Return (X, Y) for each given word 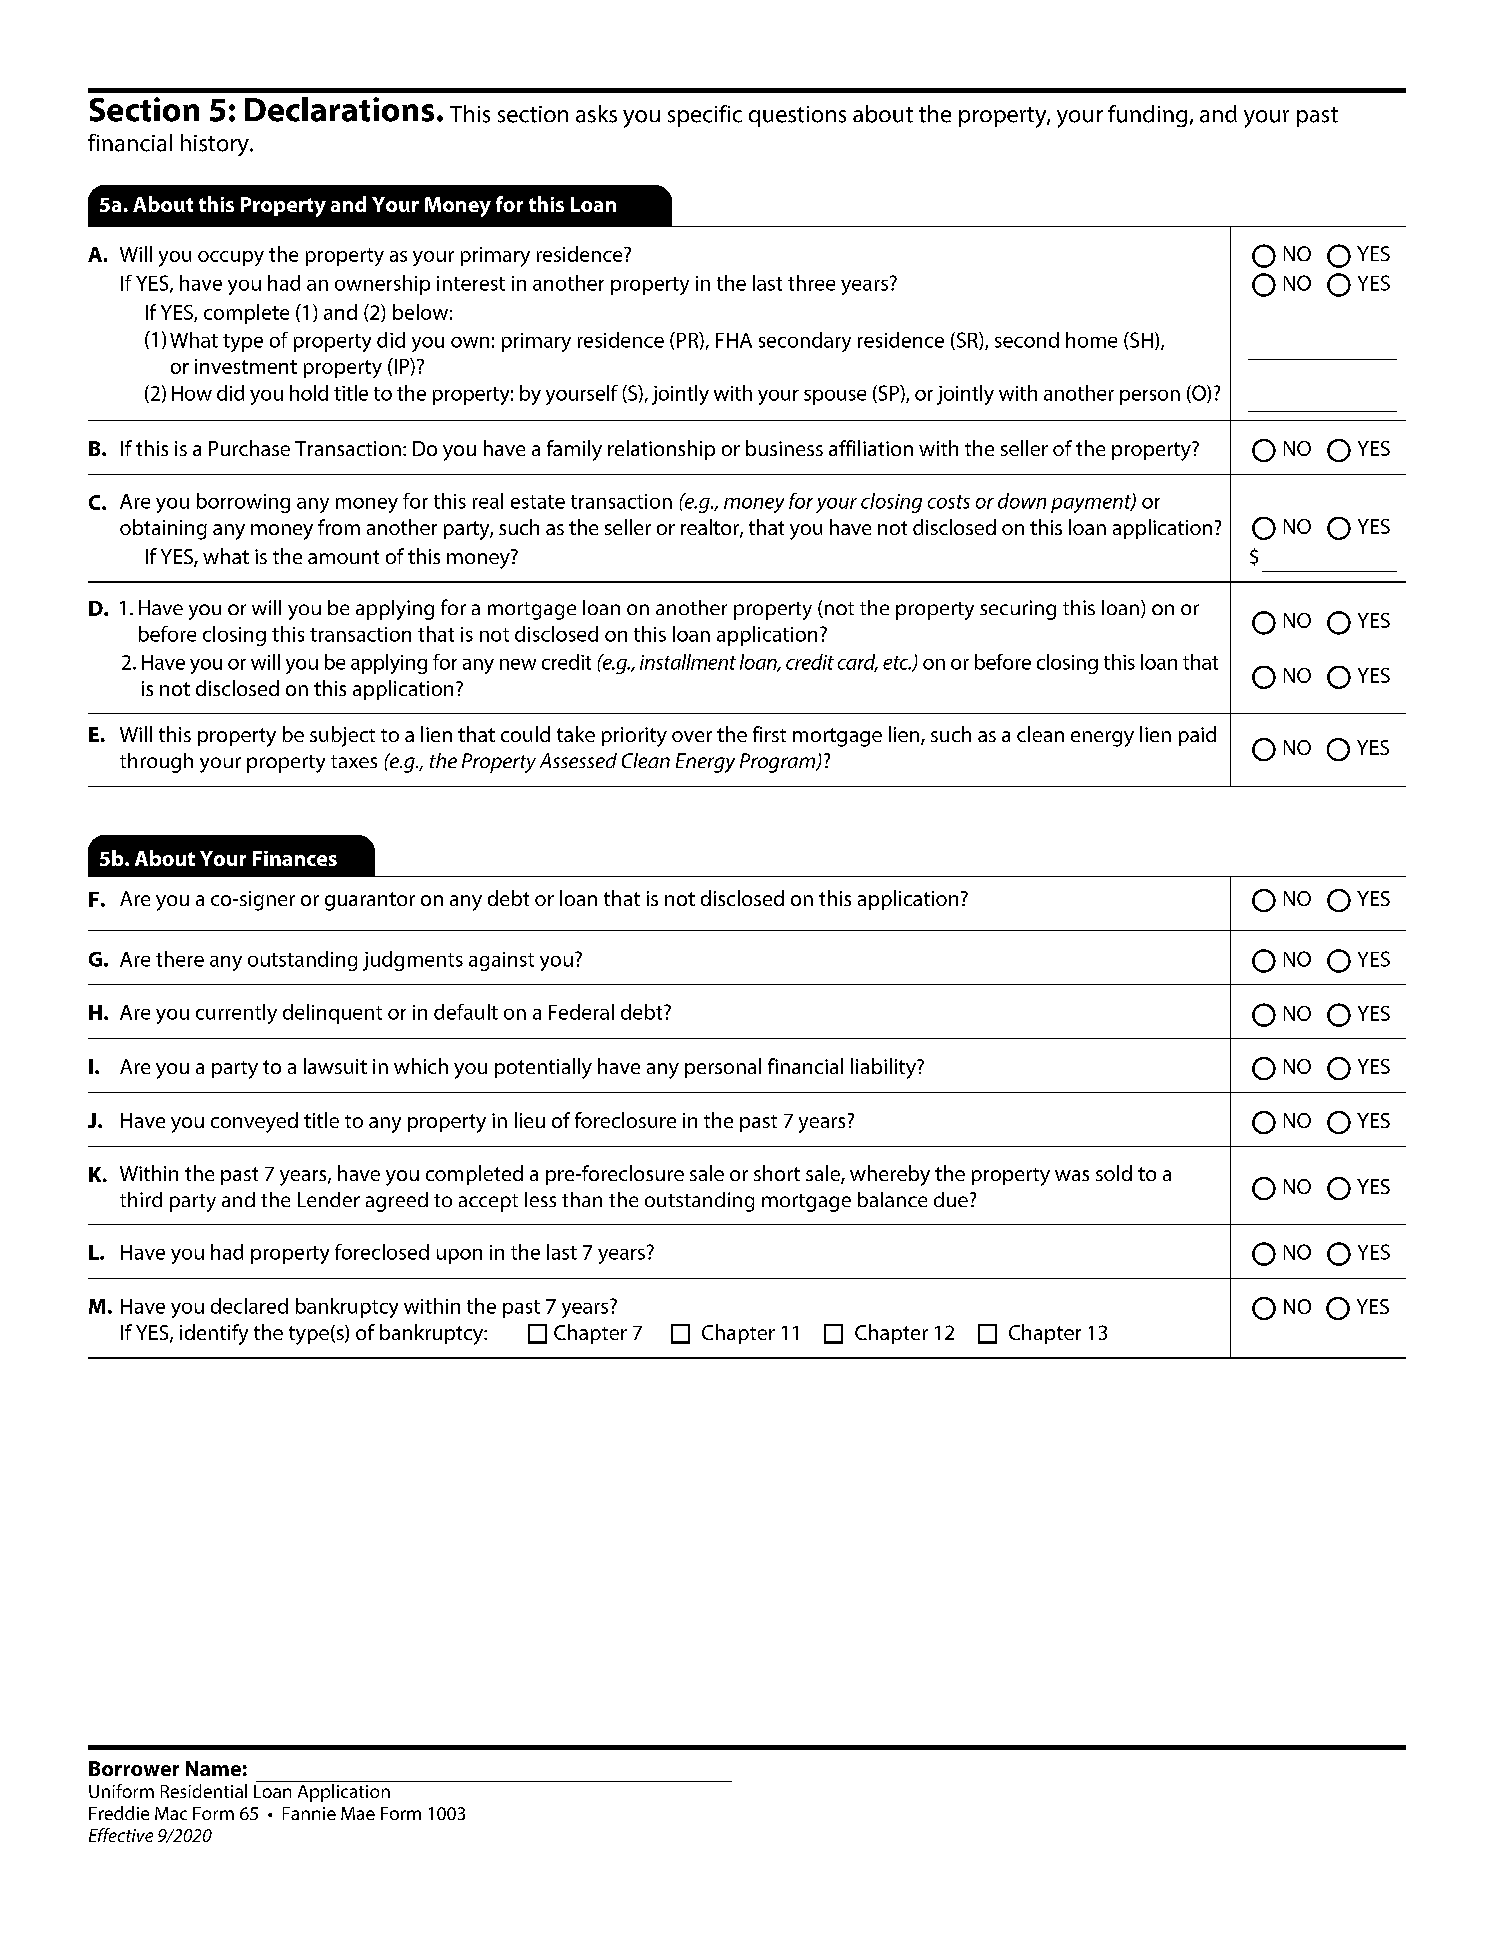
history (216, 145)
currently (236, 1014)
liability (884, 1068)
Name (213, 1768)
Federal (581, 1012)
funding (1147, 116)
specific (705, 116)
